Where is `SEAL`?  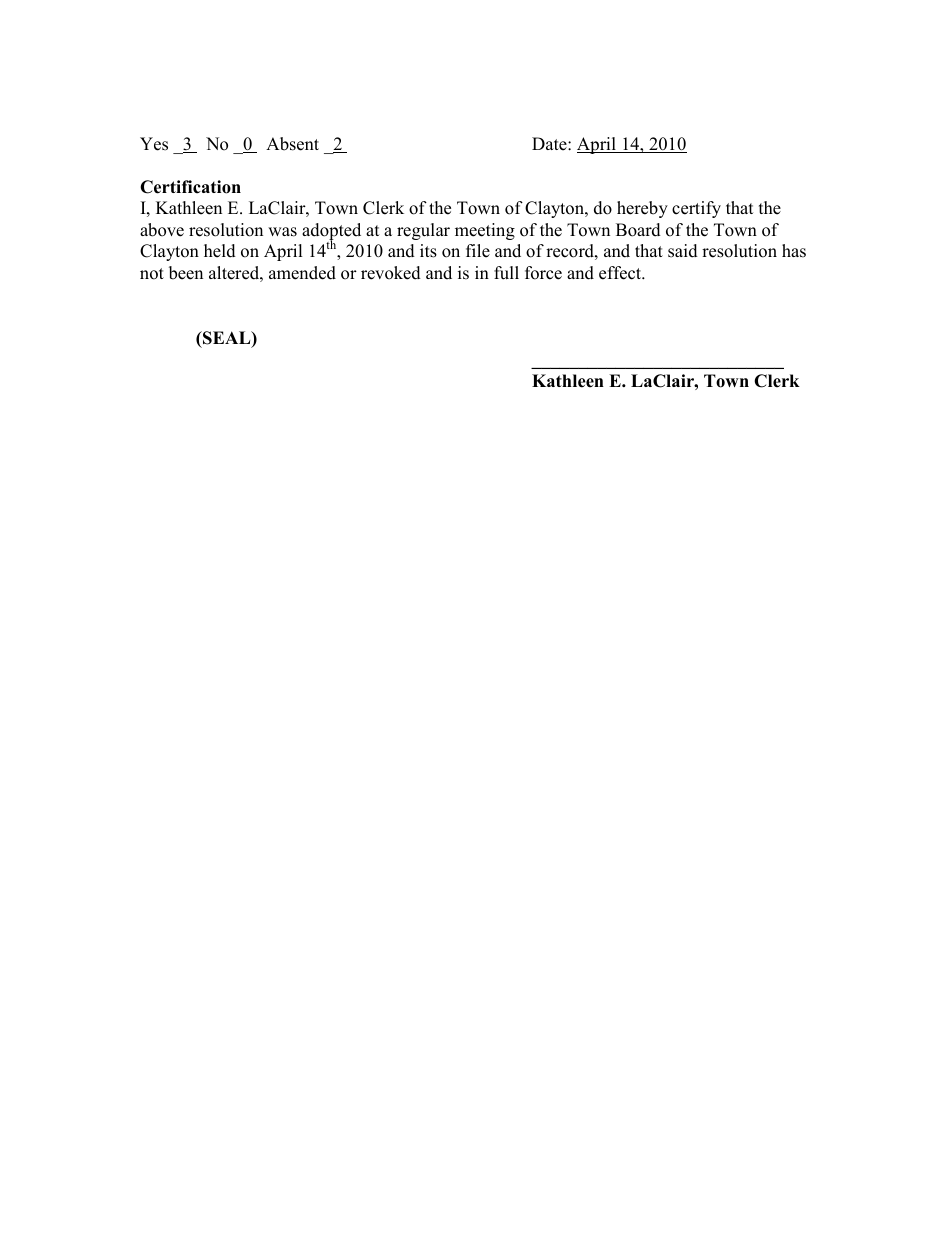
SEAL is located at coordinates (227, 339).
